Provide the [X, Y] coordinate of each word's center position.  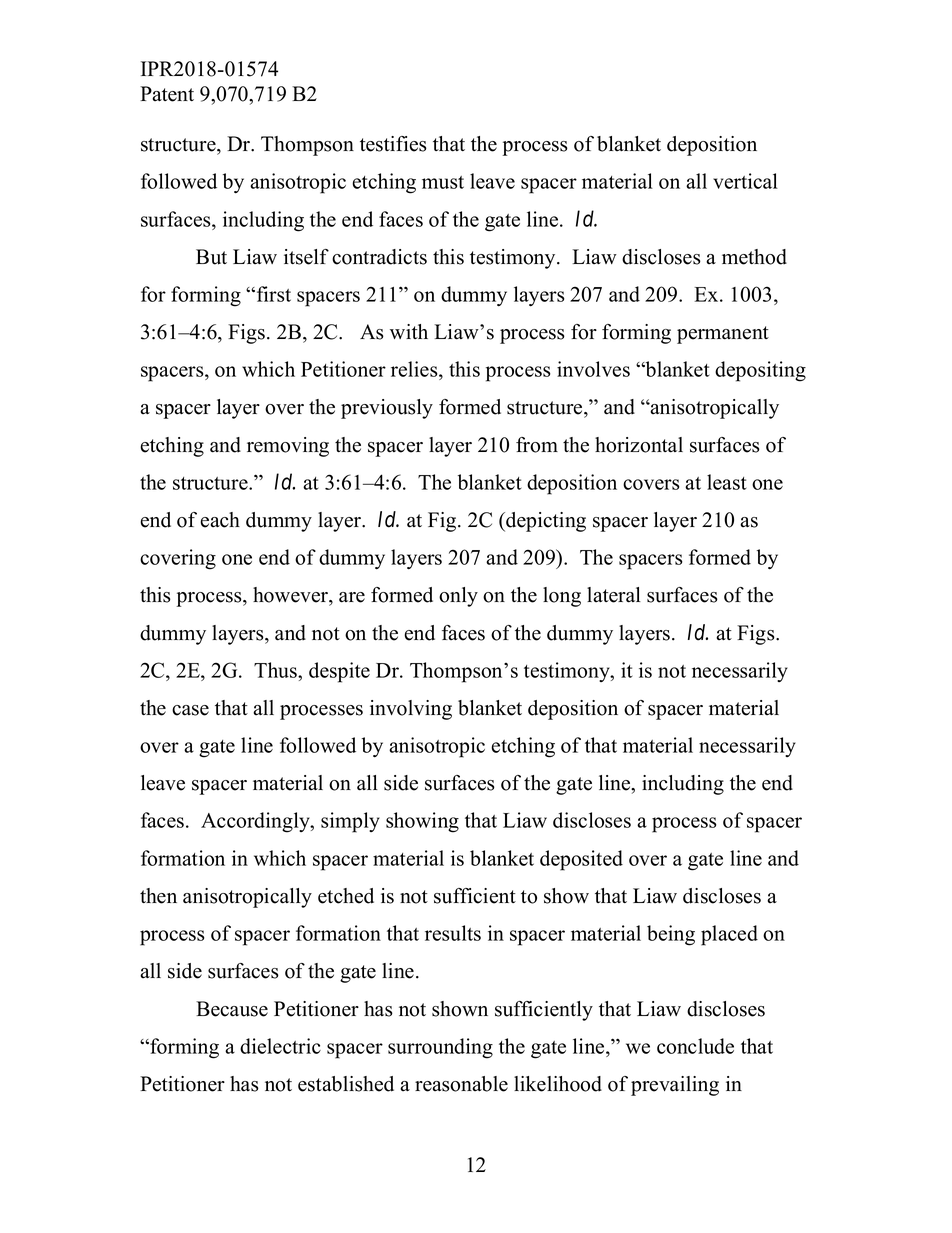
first [272, 294]
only [458, 597]
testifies [393, 144]
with [409, 331]
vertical [745, 181]
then [158, 896]
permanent [723, 335]
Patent [167, 94]
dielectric [280, 1046]
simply [350, 822]
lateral [614, 595]
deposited [581, 860]
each [220, 520]
